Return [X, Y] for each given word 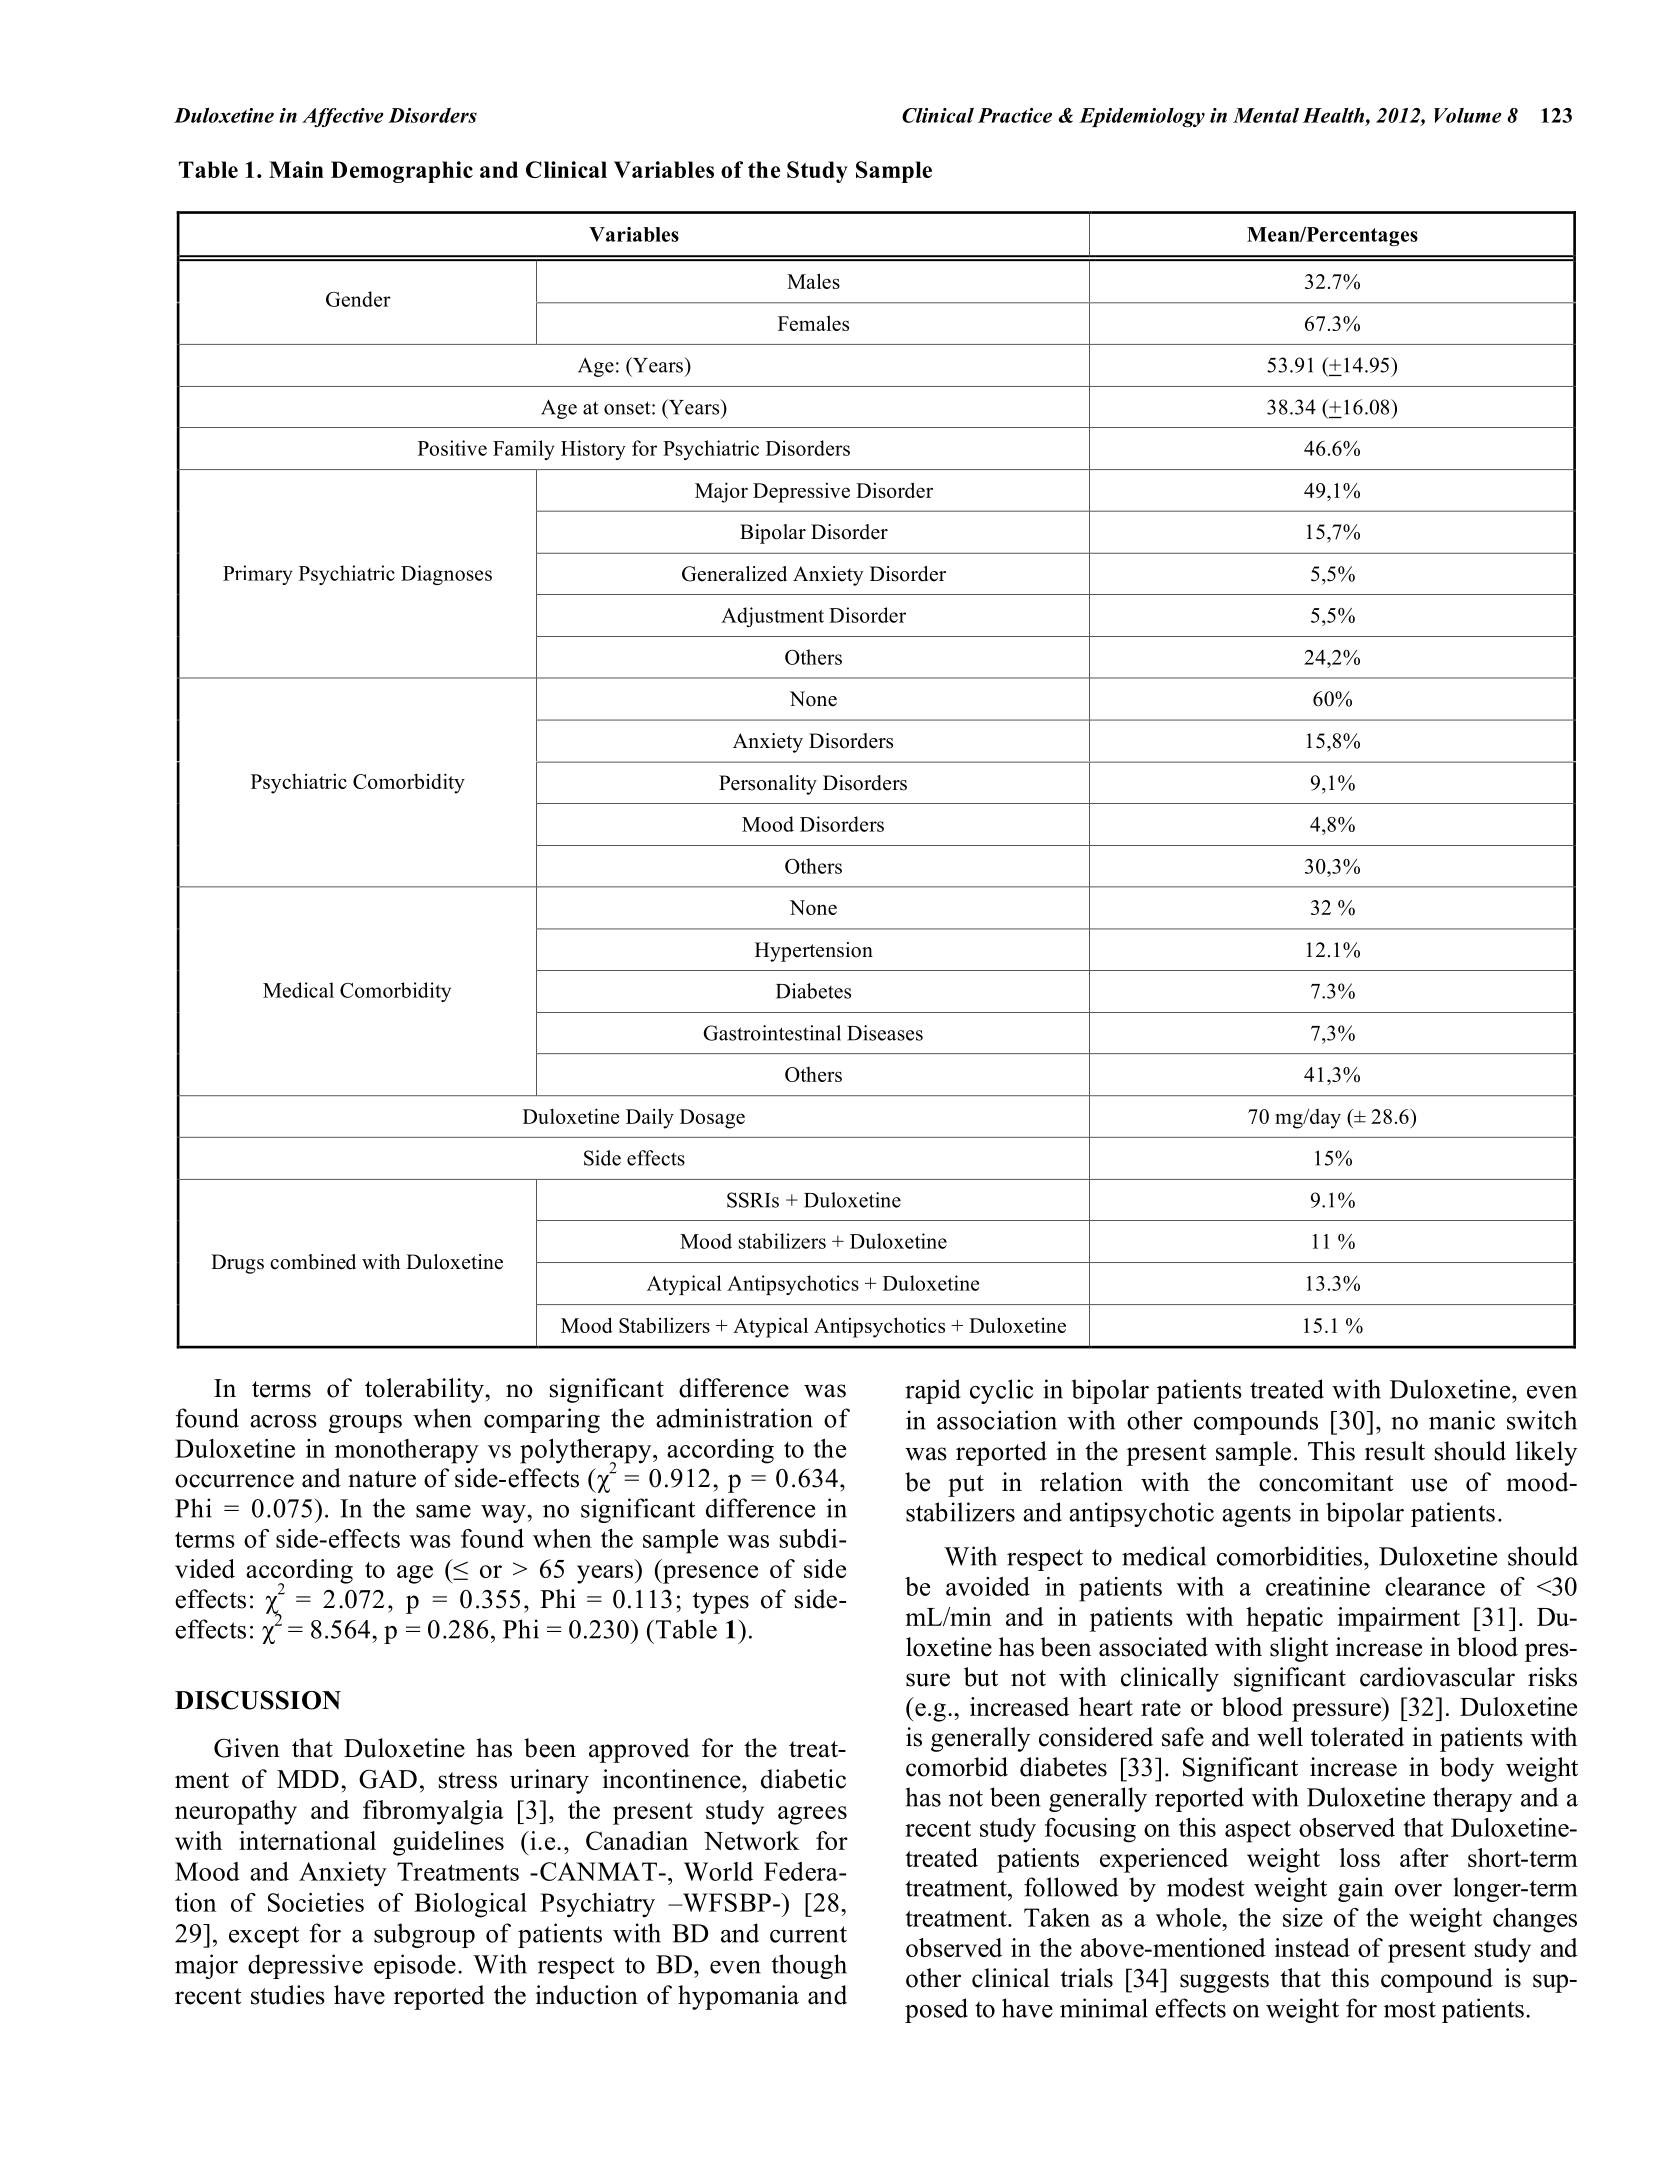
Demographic [402, 172]
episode [415, 1966]
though [809, 1966]
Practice [1015, 115]
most [1410, 2009]
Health [1335, 116]
